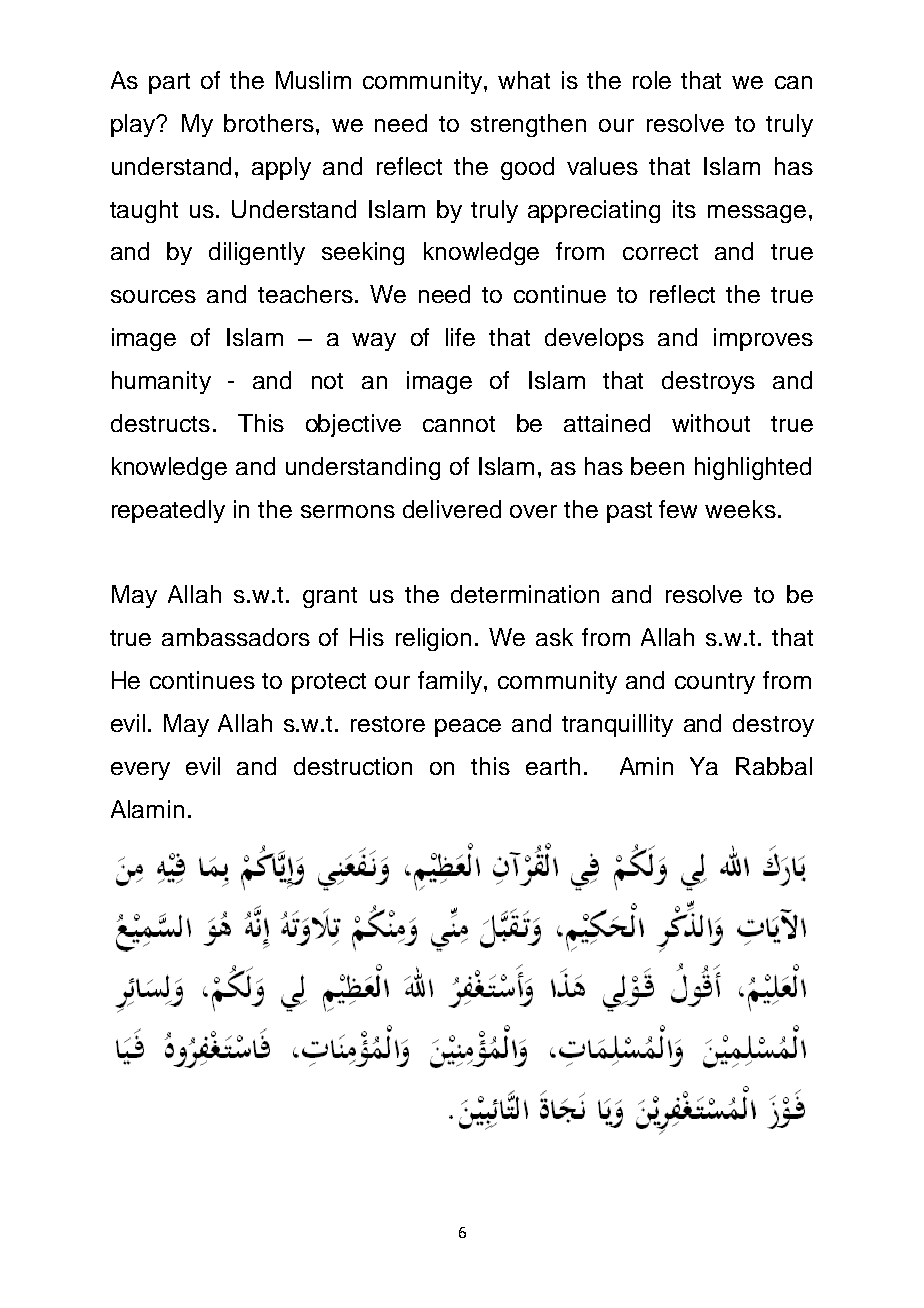 Image resolution: width=924 pixels, height=1308 pixels. What do you see at coordinates (236, 637) in the image?
I see `ambassadors` at bounding box center [236, 637].
